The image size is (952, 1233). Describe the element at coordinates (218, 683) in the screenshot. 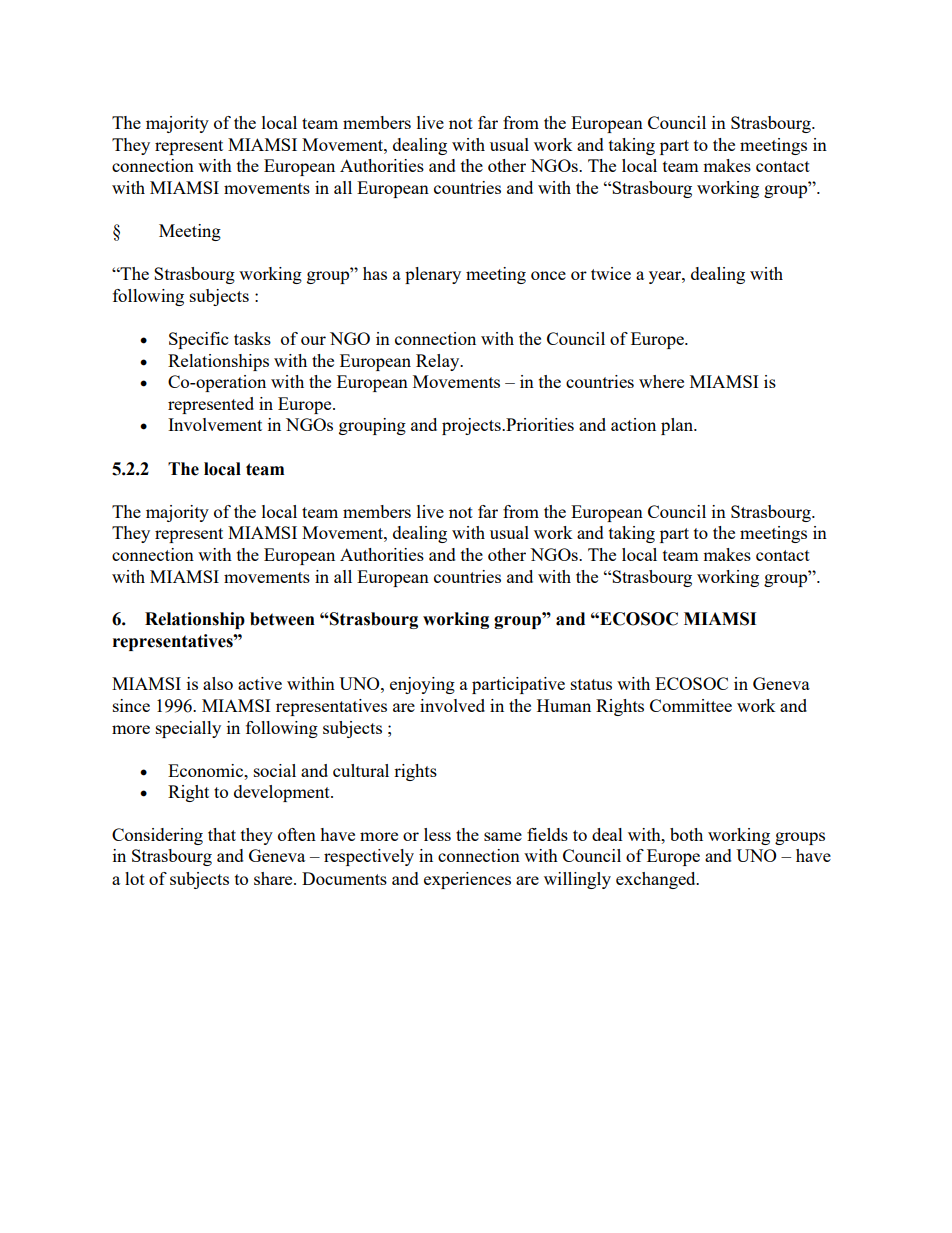

I see `also` at that location.
